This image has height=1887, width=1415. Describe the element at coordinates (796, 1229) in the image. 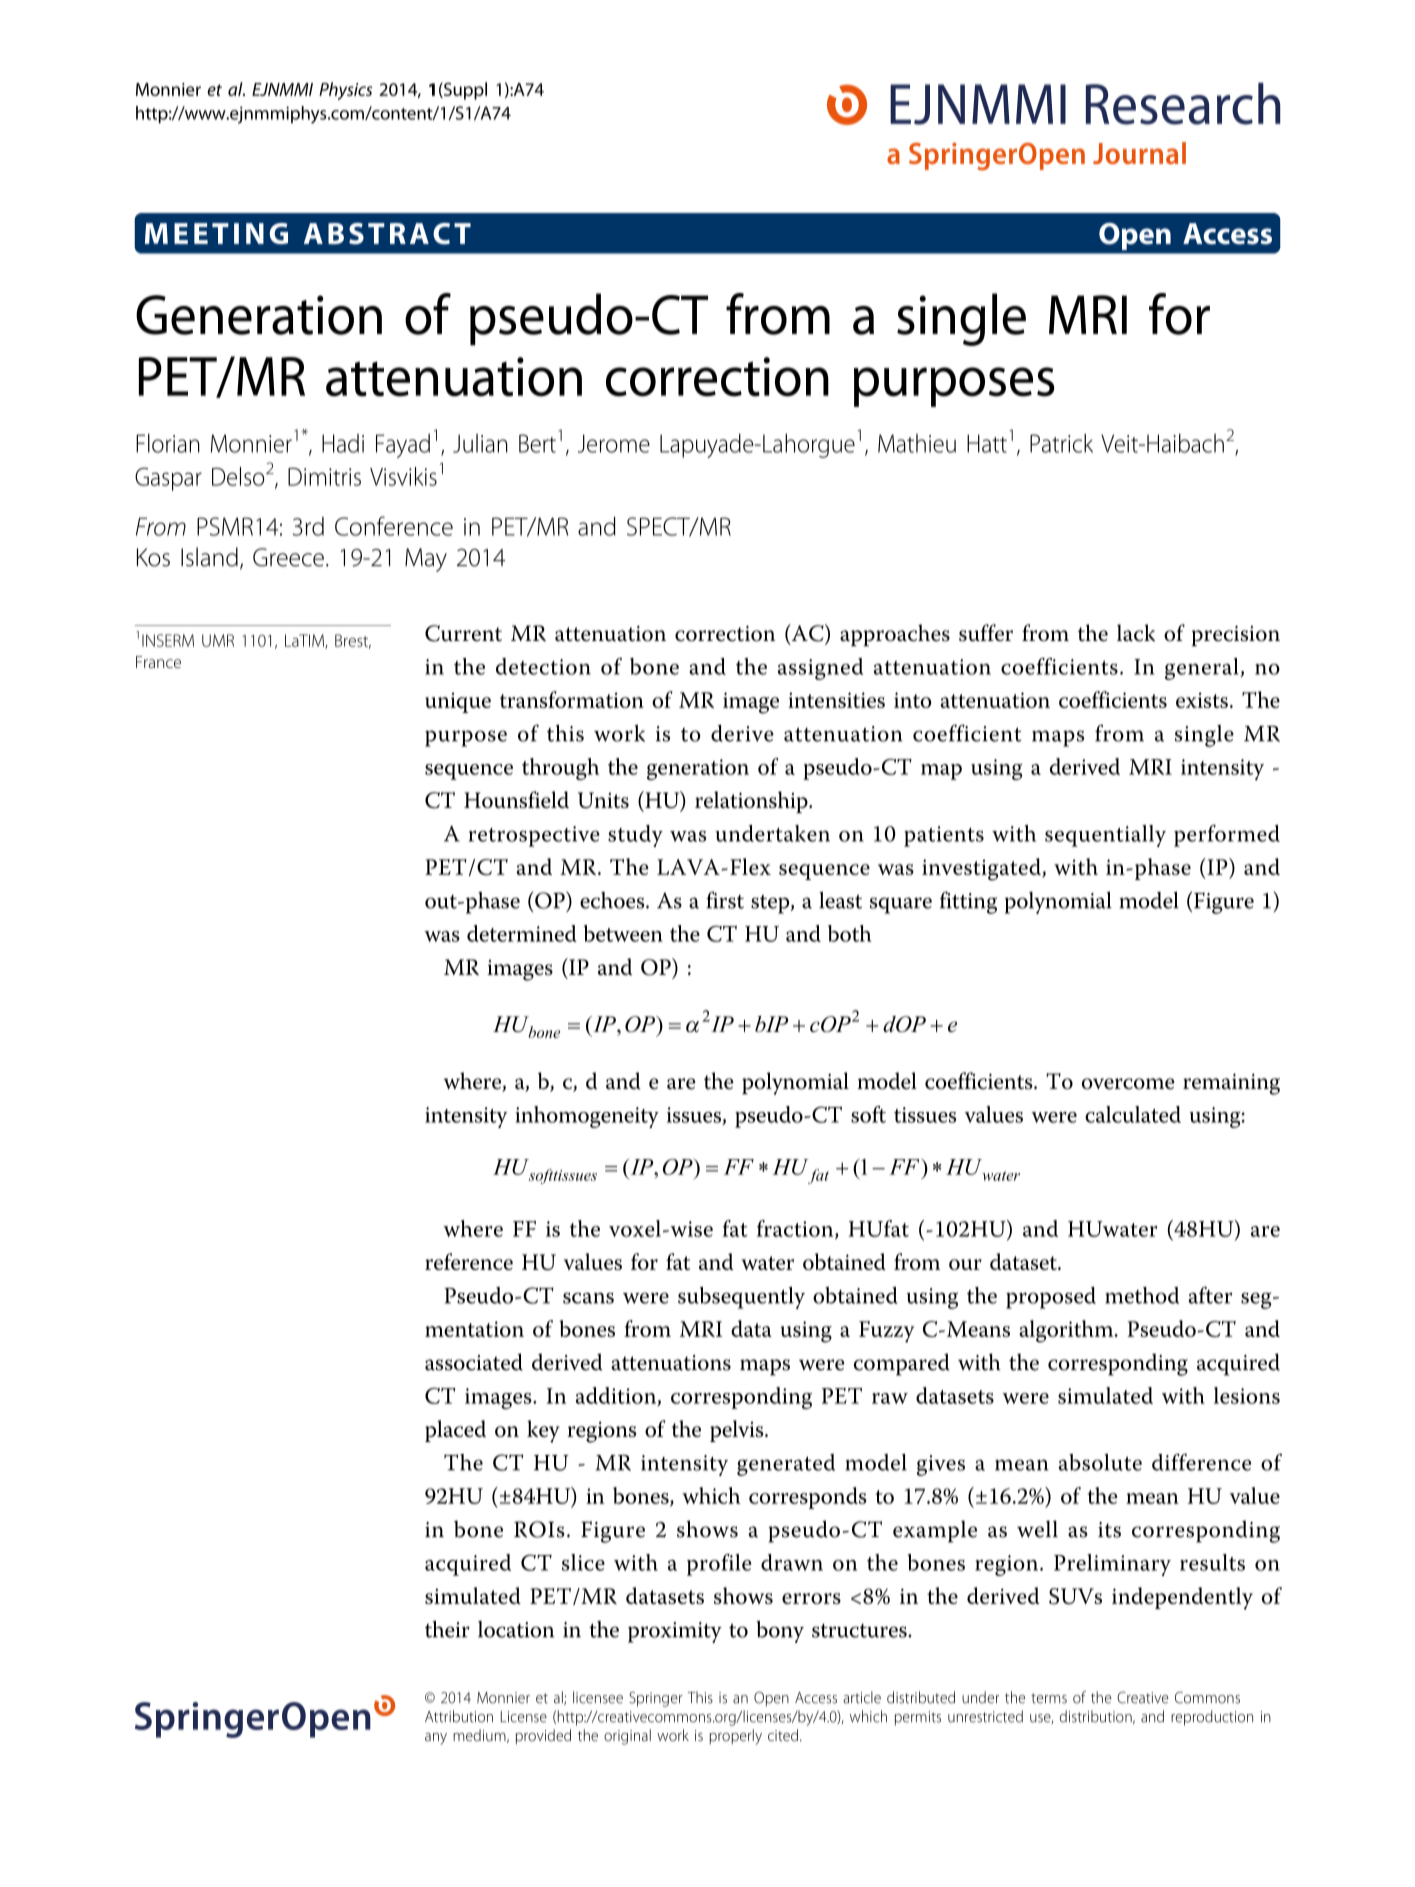

I see `fraction` at that location.
